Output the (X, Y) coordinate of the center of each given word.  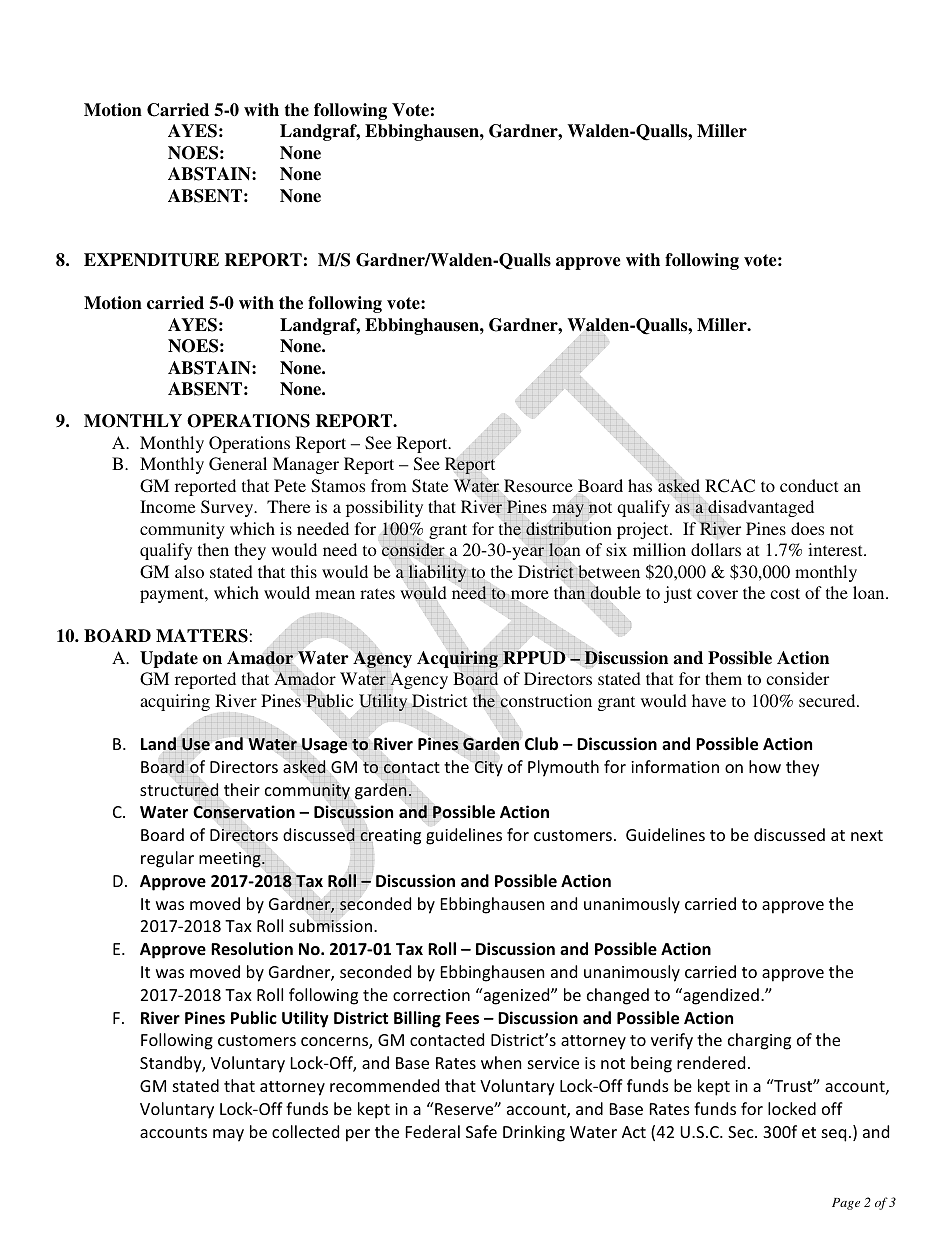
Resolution (252, 949)
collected (305, 1131)
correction (431, 995)
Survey (228, 508)
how (765, 766)
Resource (538, 485)
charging (759, 1041)
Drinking (534, 1133)
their (242, 789)
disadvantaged (761, 509)
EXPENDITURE (151, 260)
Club (541, 744)
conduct (809, 485)
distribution (569, 528)
